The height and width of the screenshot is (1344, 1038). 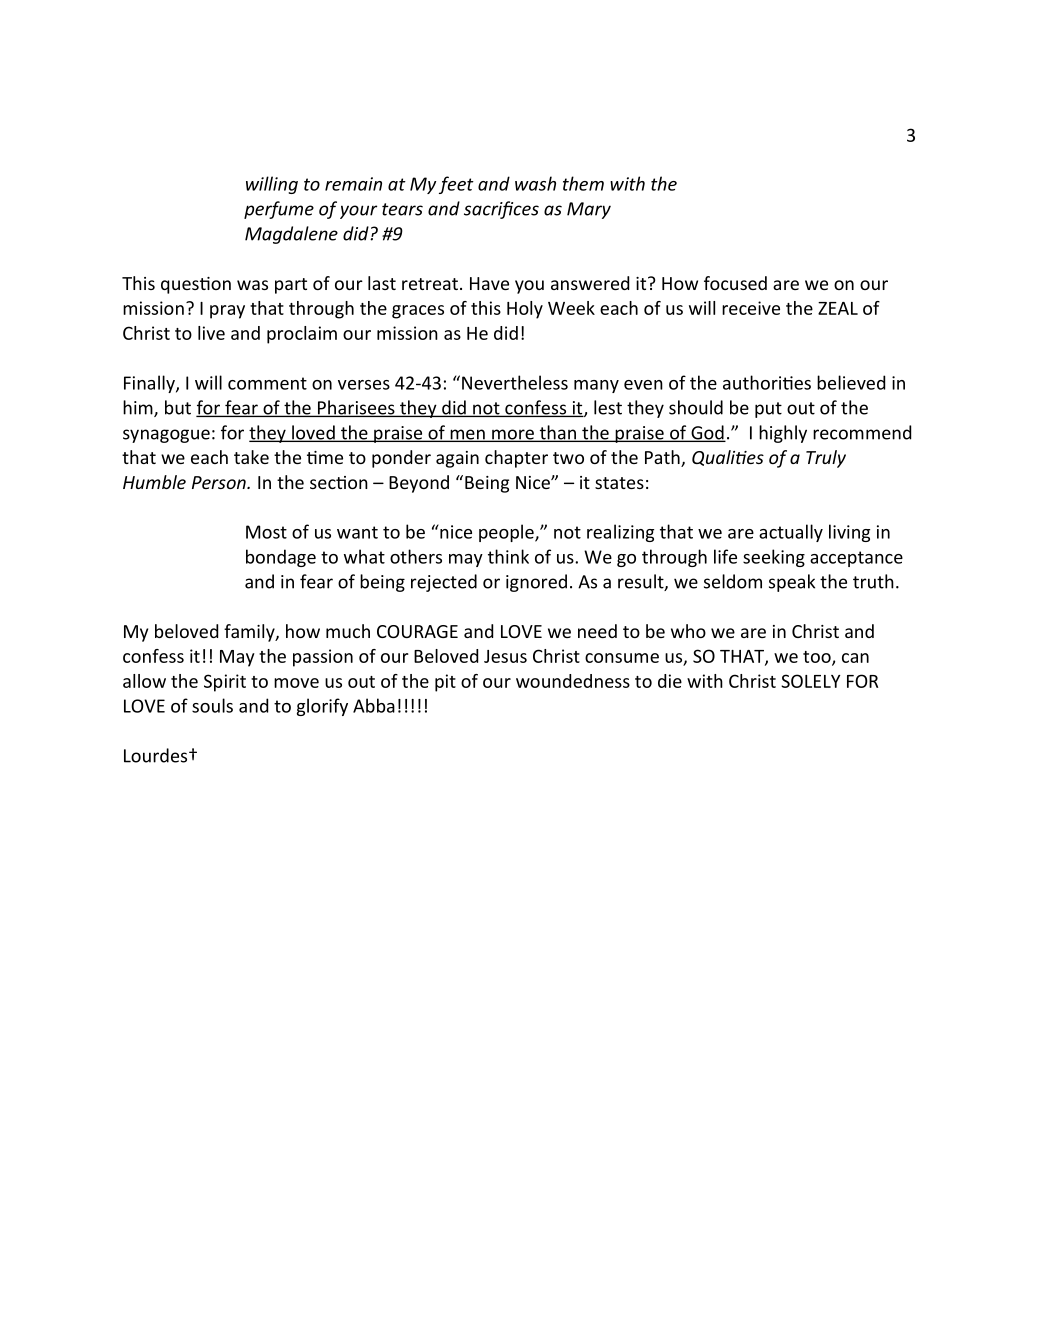 What do you see at coordinates (281, 558) in the screenshot?
I see `bondage` at bounding box center [281, 558].
